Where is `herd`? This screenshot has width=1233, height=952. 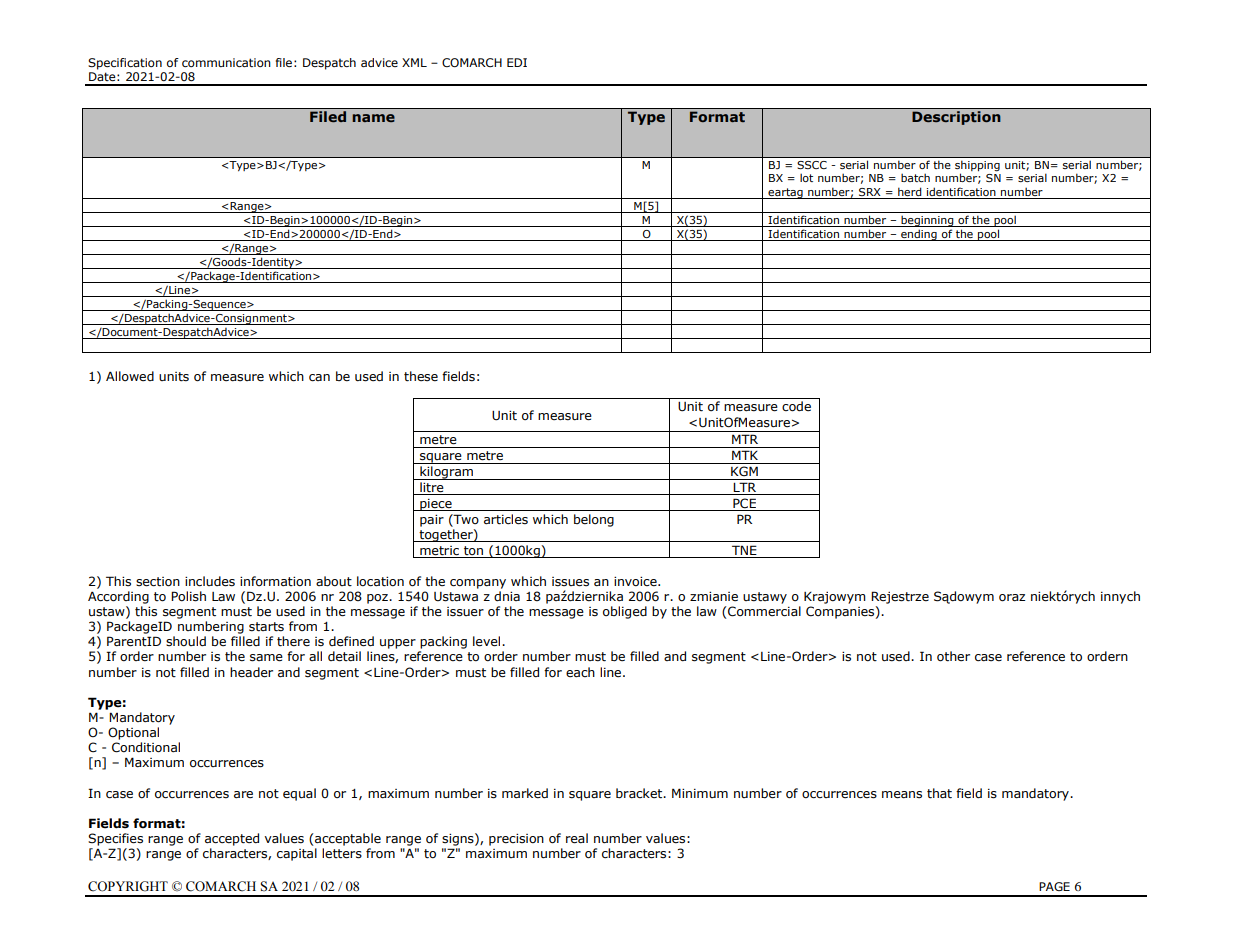 herd is located at coordinates (910, 191).
